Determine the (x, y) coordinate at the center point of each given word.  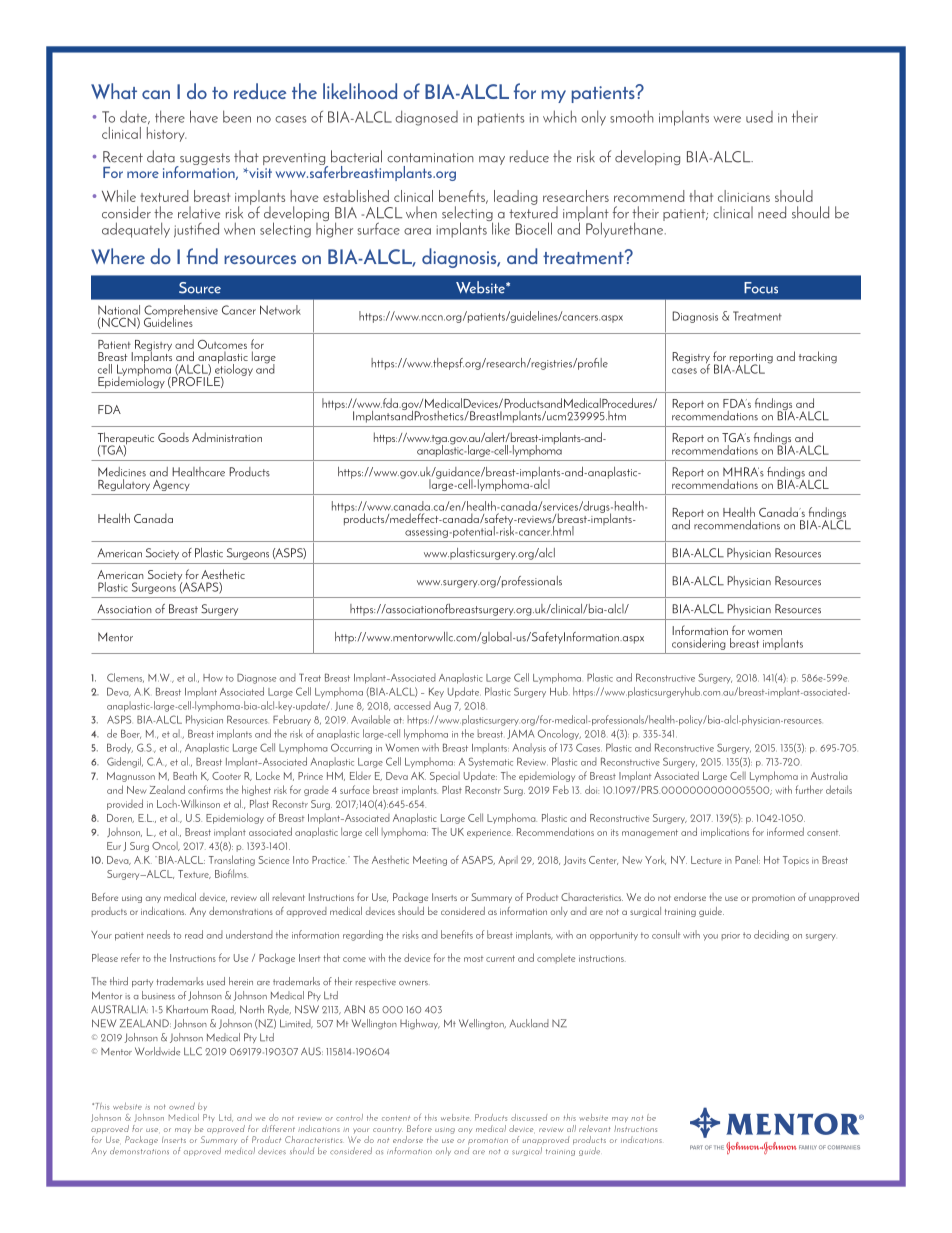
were (727, 119)
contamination (430, 158)
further (809, 789)
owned (182, 1106)
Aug (442, 707)
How (213, 678)
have (204, 116)
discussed (529, 1117)
